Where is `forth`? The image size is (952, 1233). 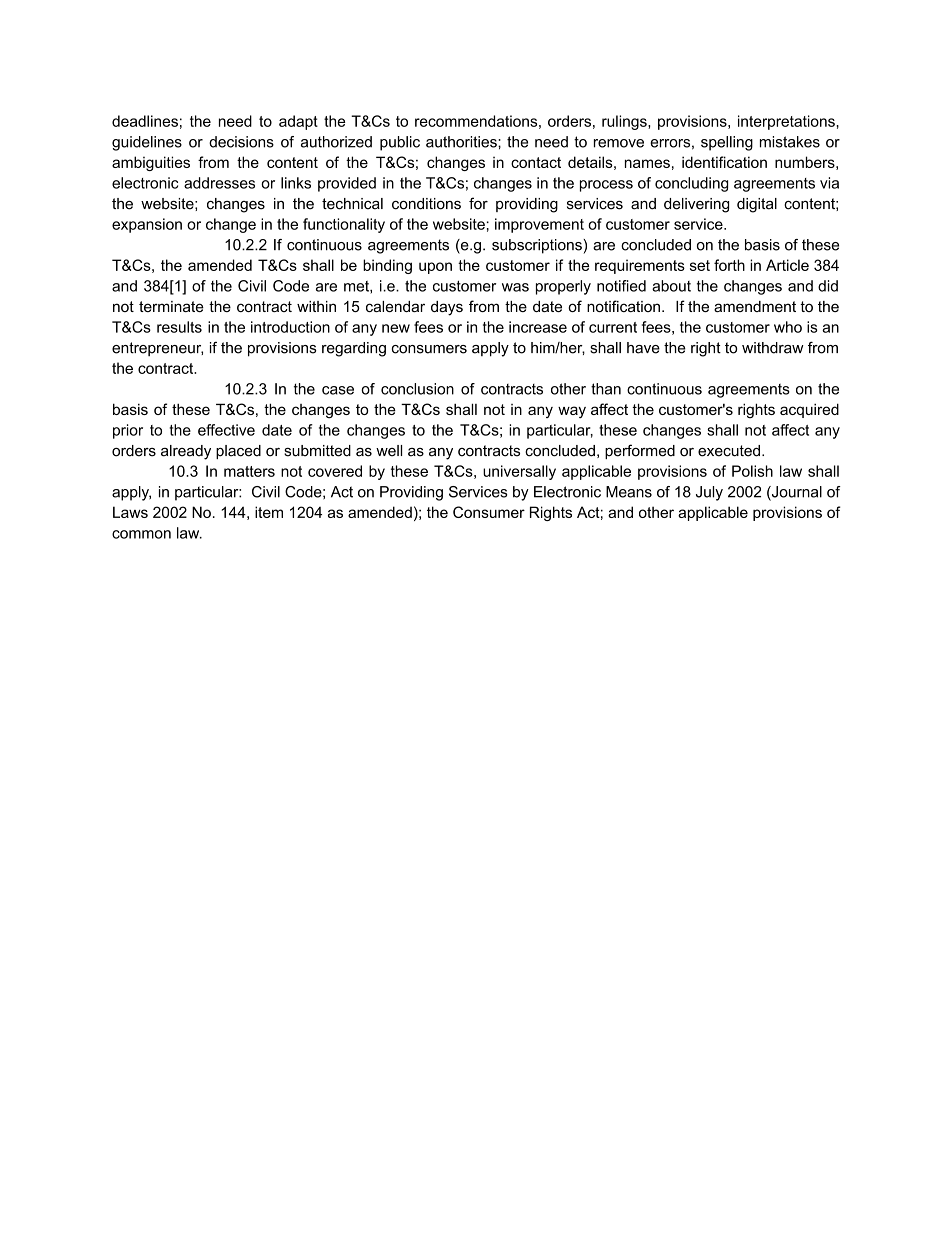 forth is located at coordinates (729, 265).
